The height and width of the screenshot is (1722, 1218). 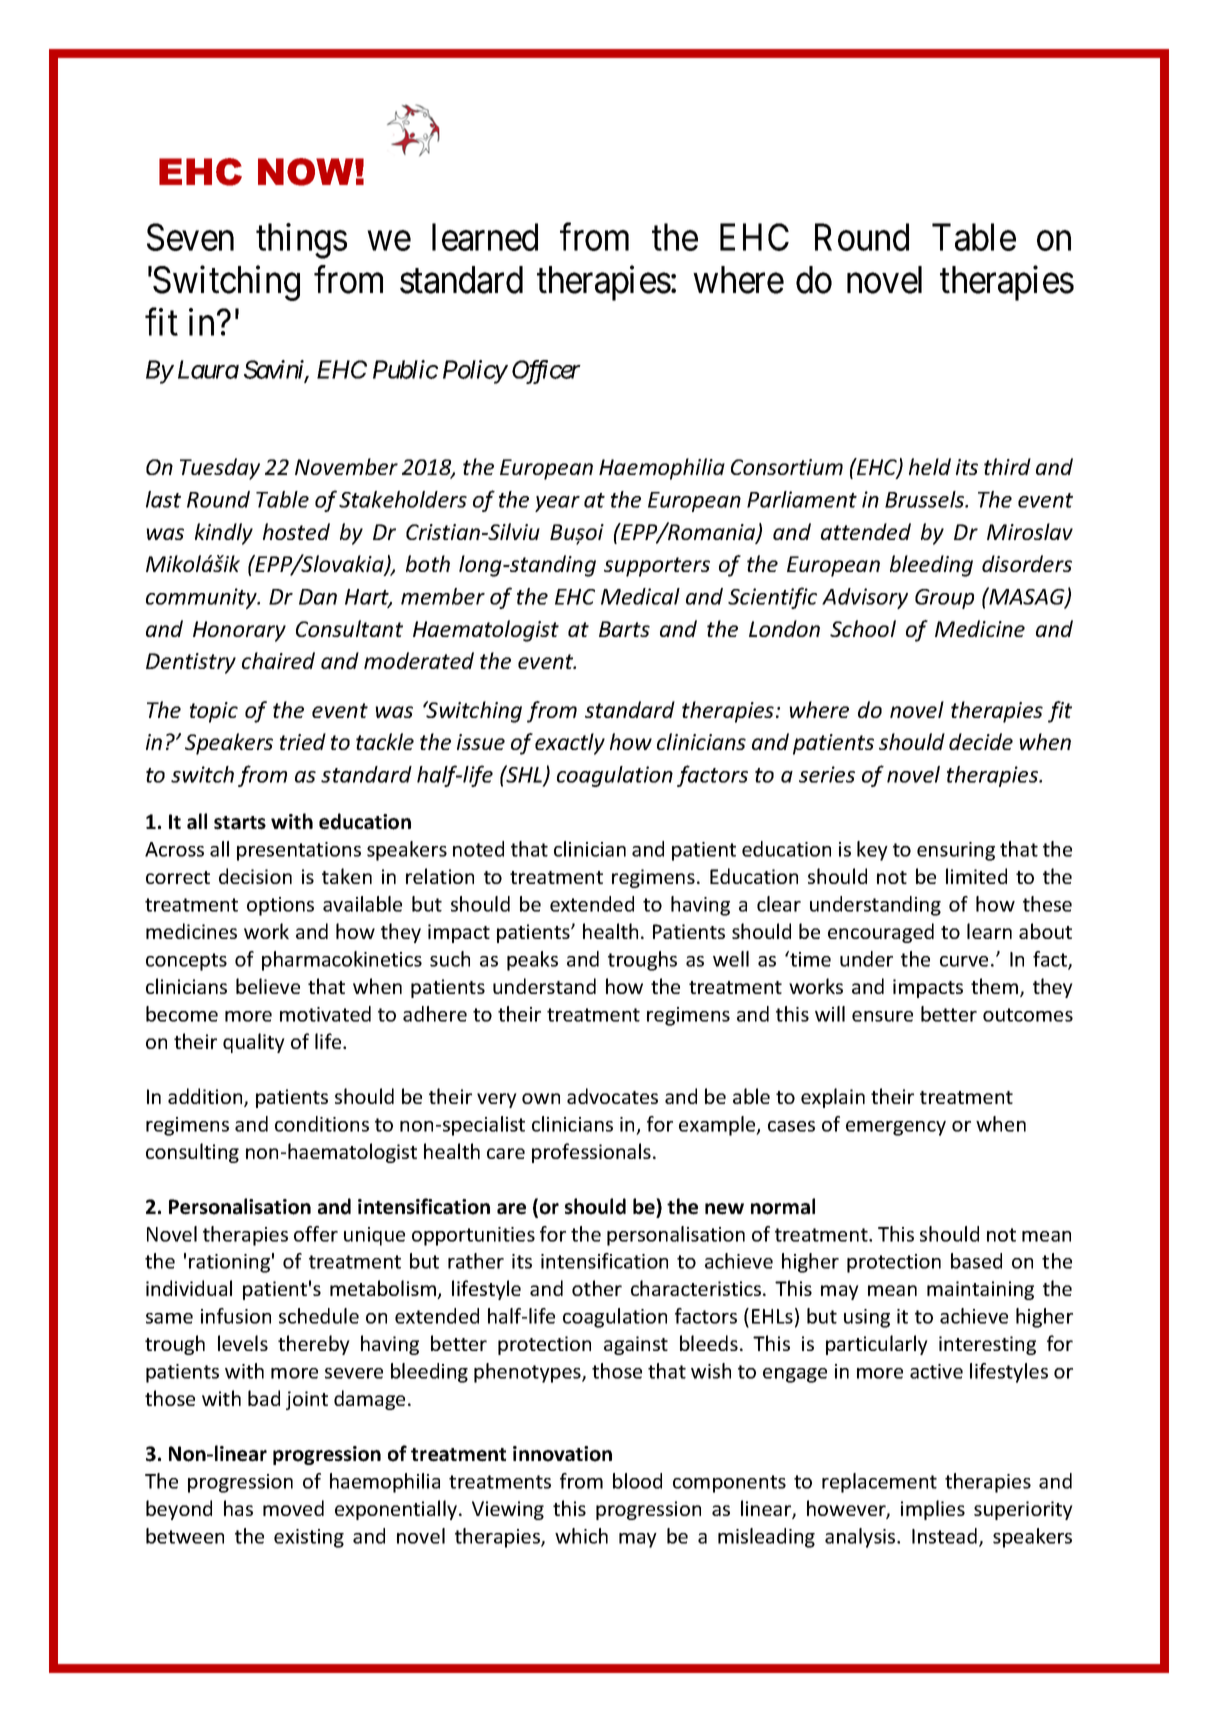 What do you see at coordinates (612, 1096) in the screenshot?
I see `advocates` at bounding box center [612, 1096].
